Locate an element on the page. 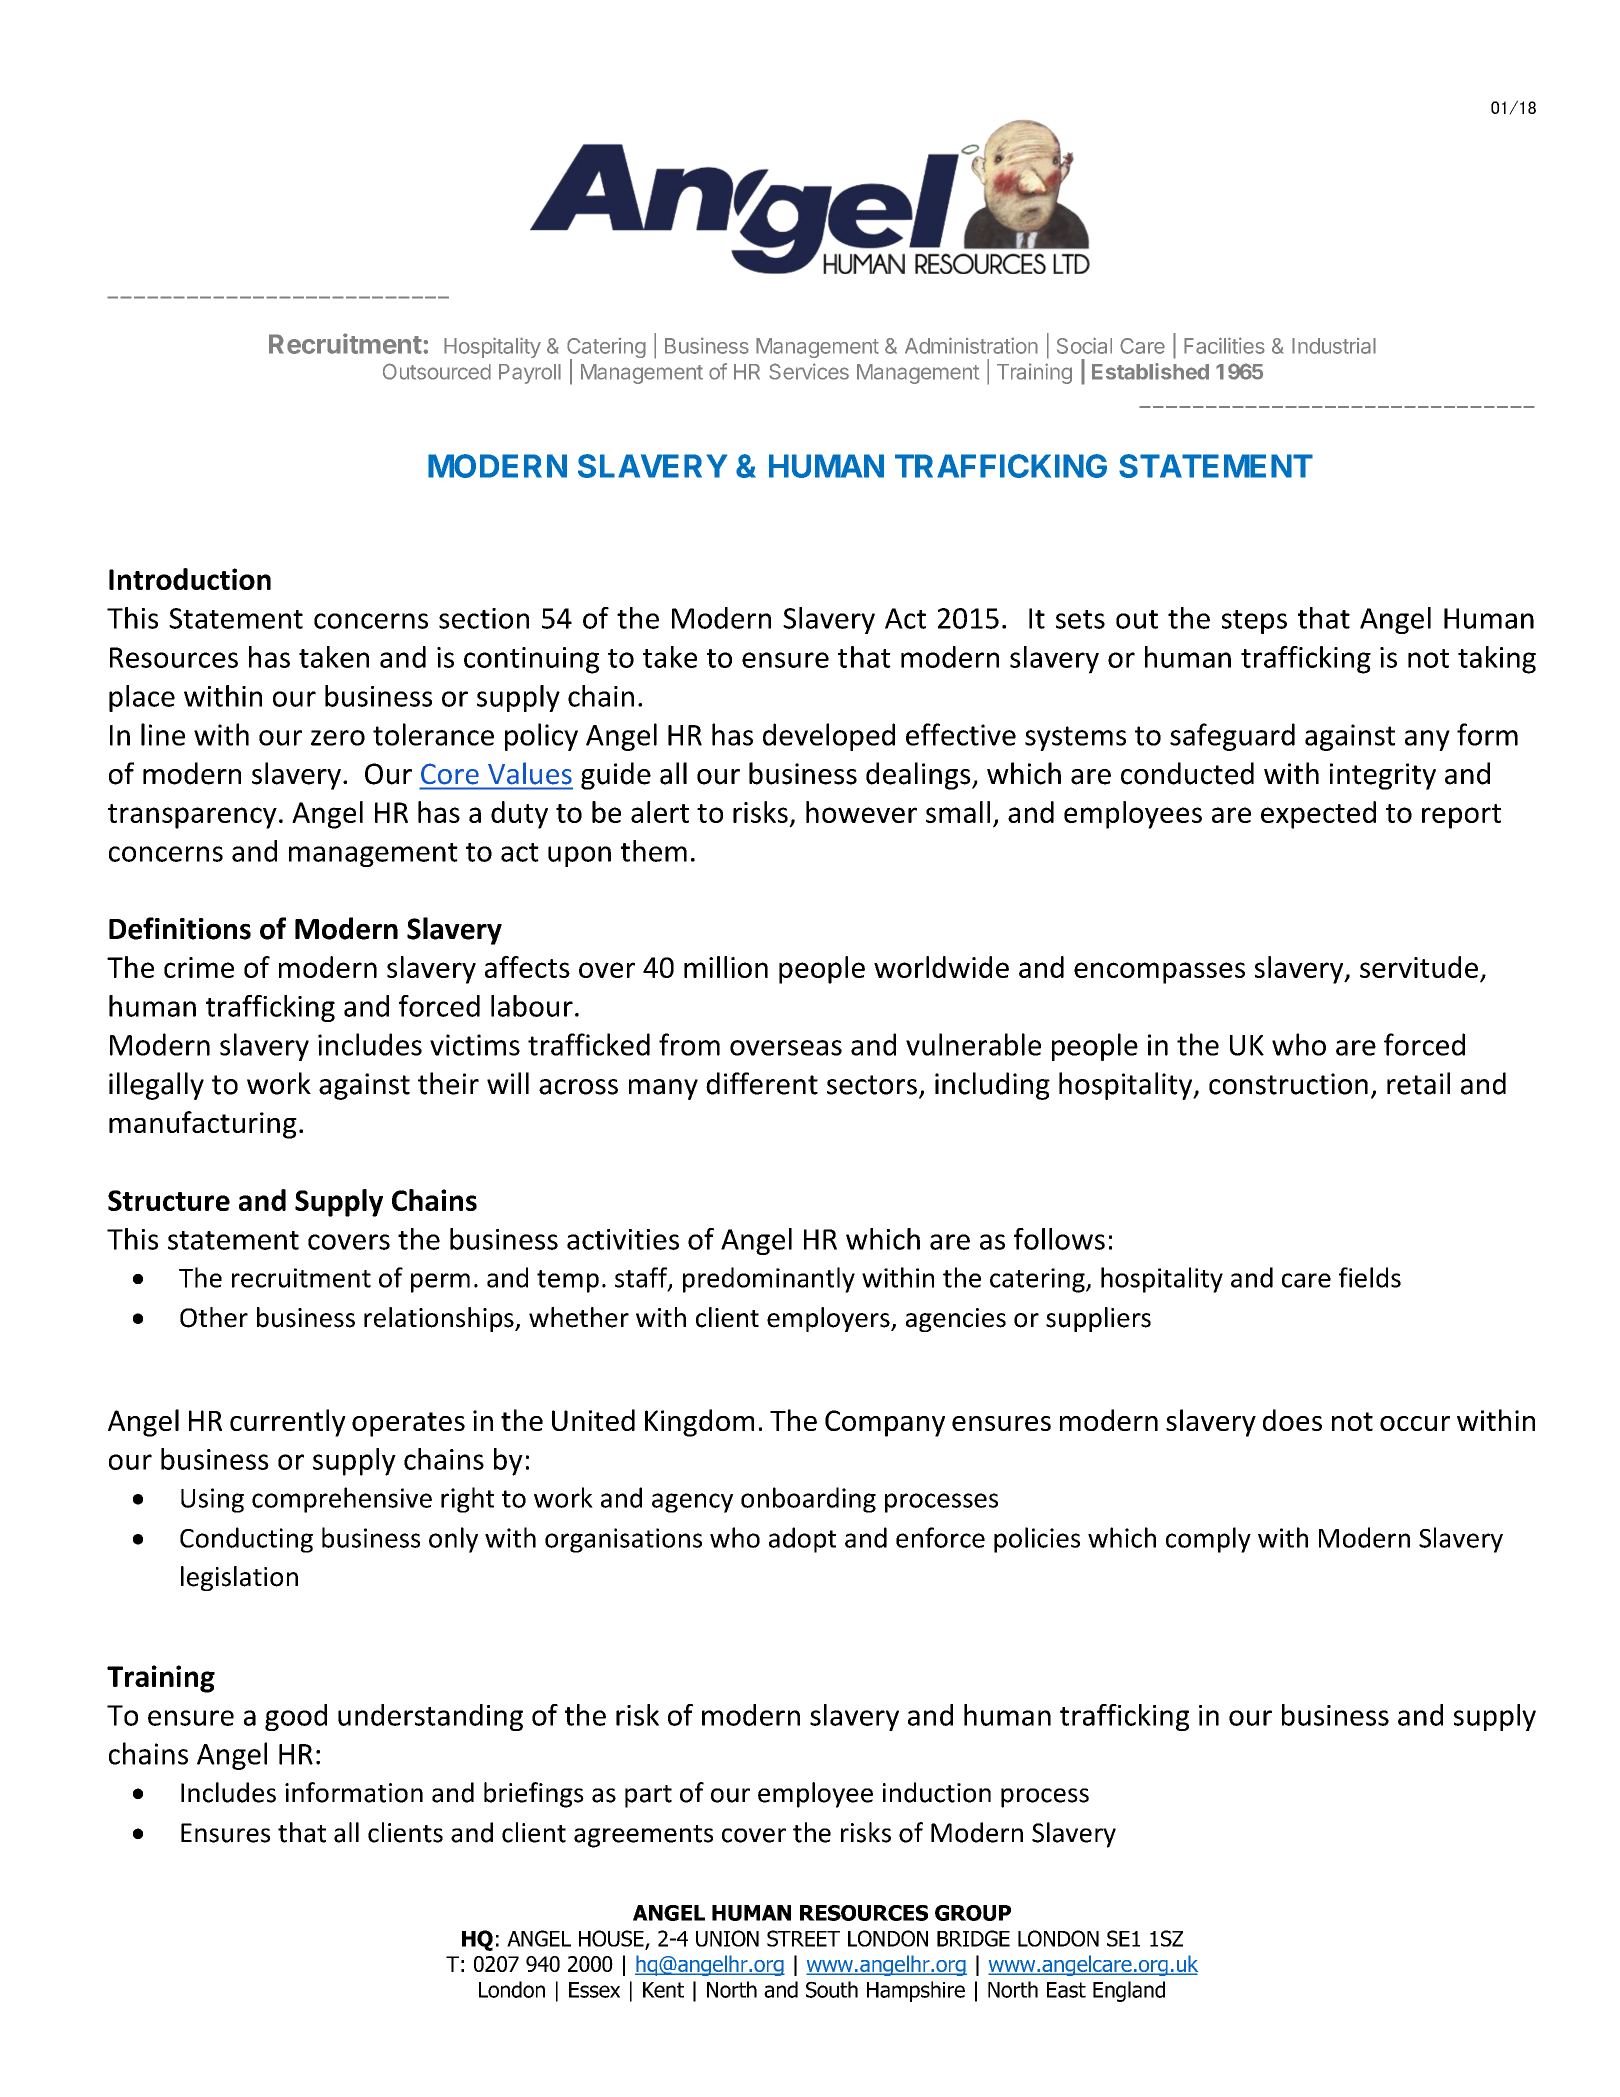 The width and height of the document is (1620, 2097). Essex is located at coordinates (594, 1990).
